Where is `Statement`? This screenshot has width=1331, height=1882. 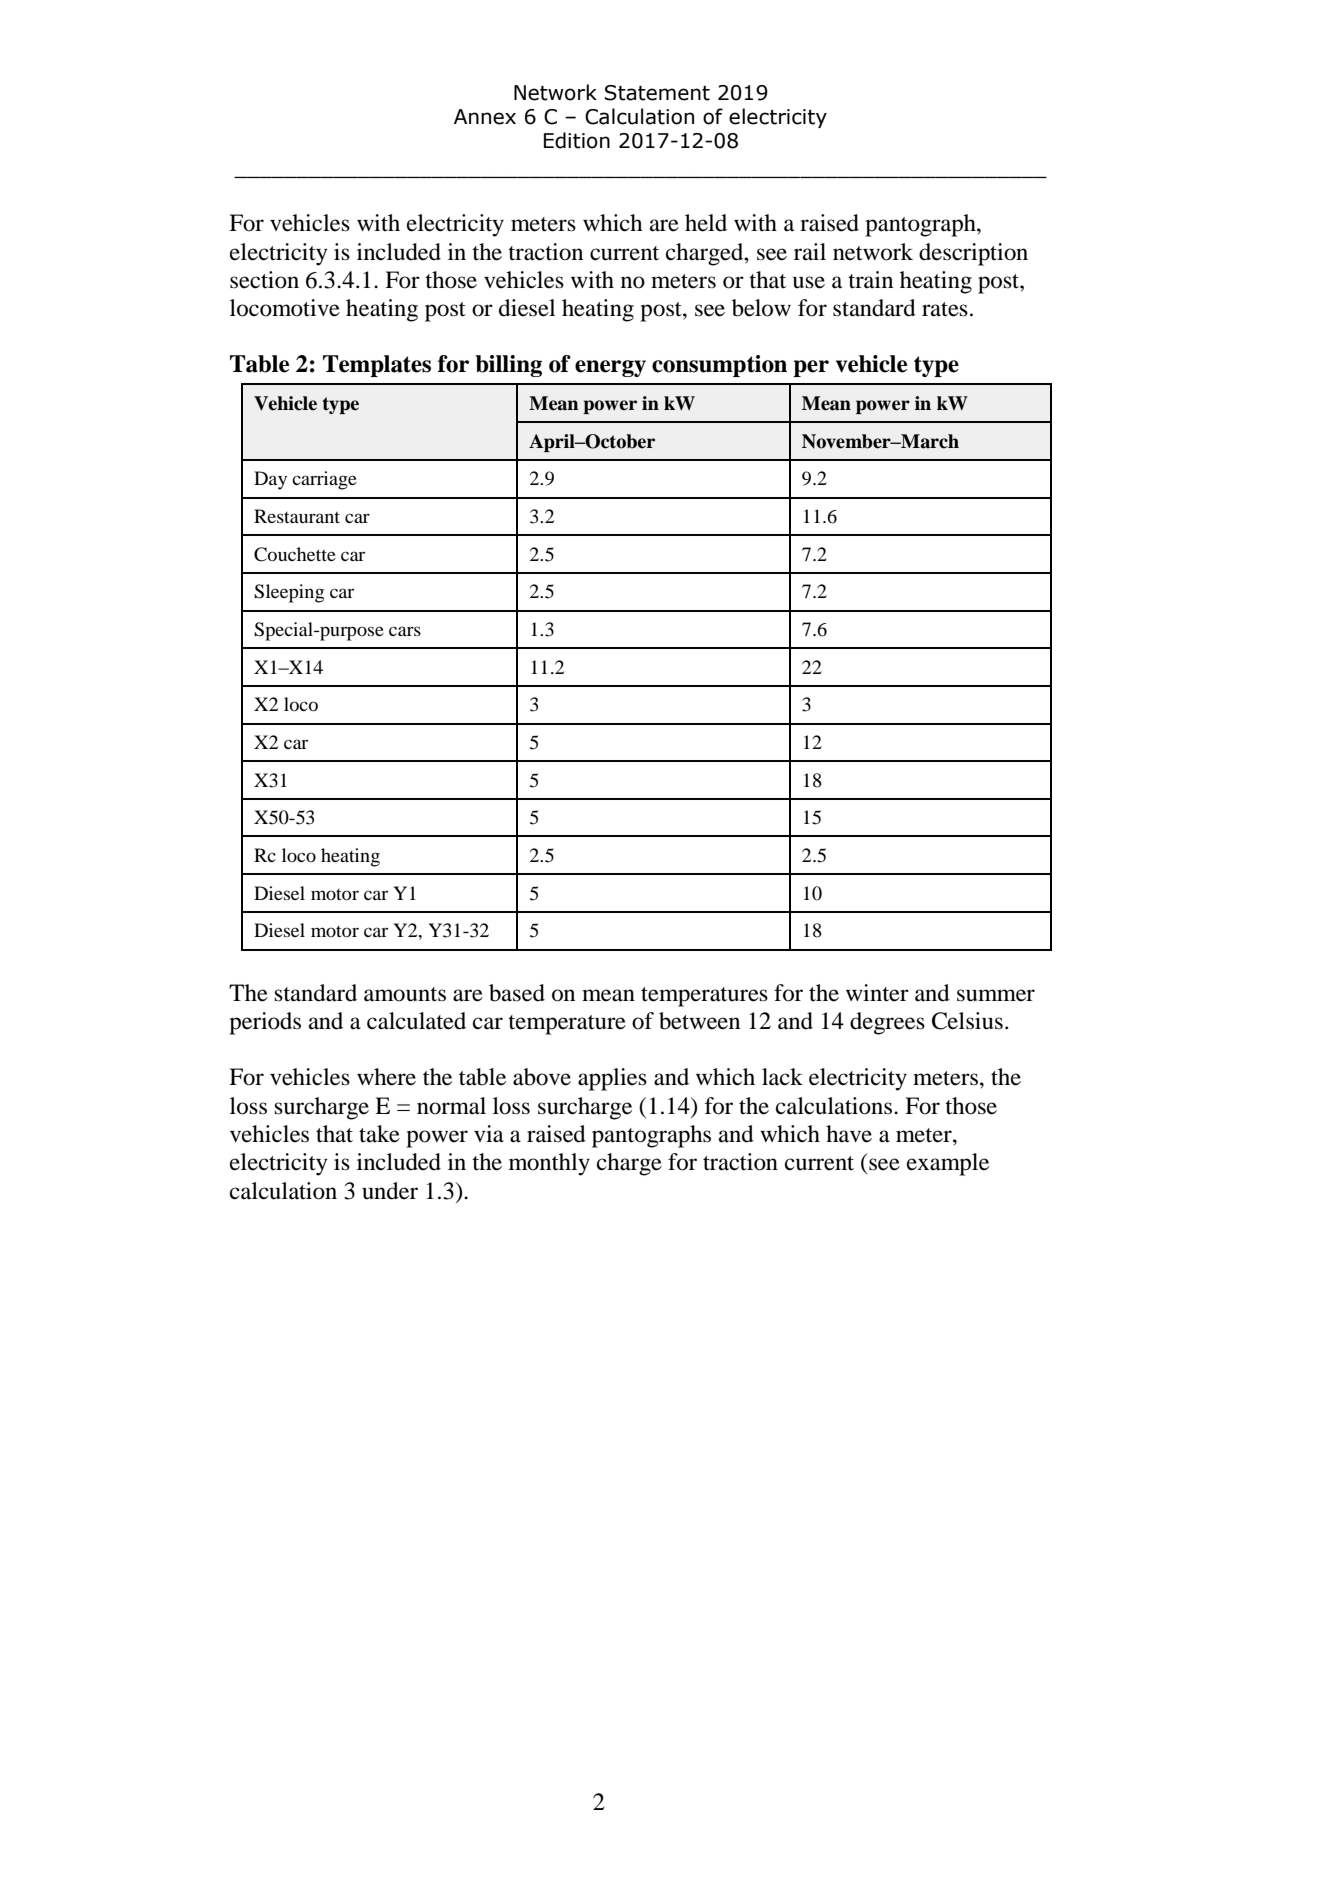 Statement is located at coordinates (657, 93).
